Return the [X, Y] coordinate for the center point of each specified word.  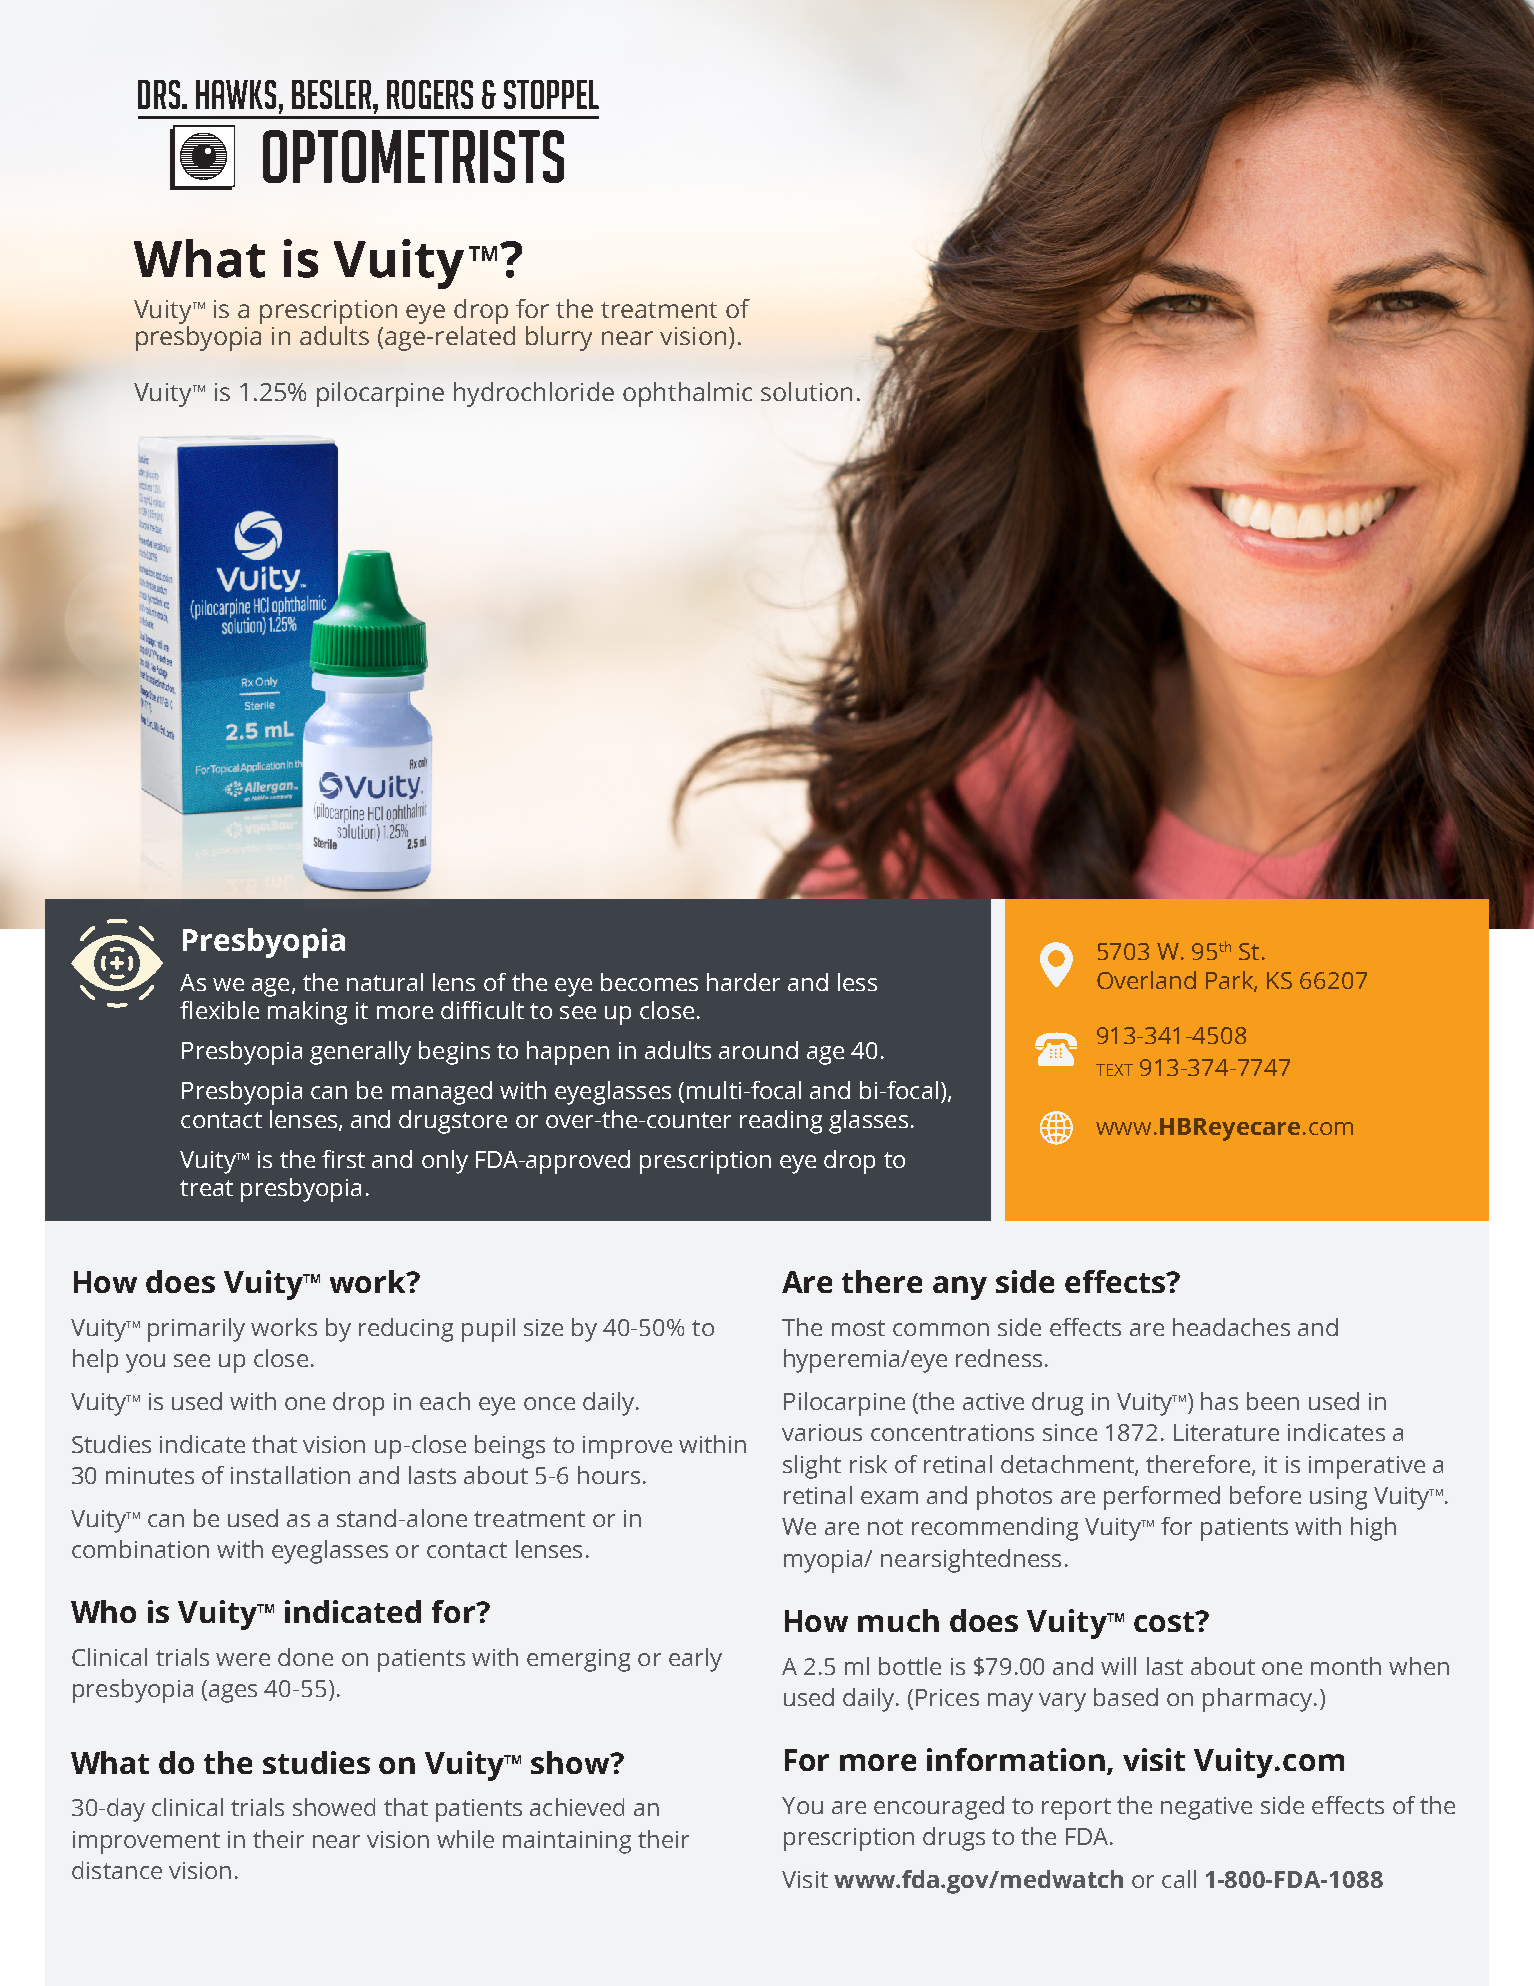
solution [806, 391]
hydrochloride [534, 394]
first [343, 1159]
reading [781, 1122]
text [1114, 1070]
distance [117, 1870]
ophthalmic [687, 394]
